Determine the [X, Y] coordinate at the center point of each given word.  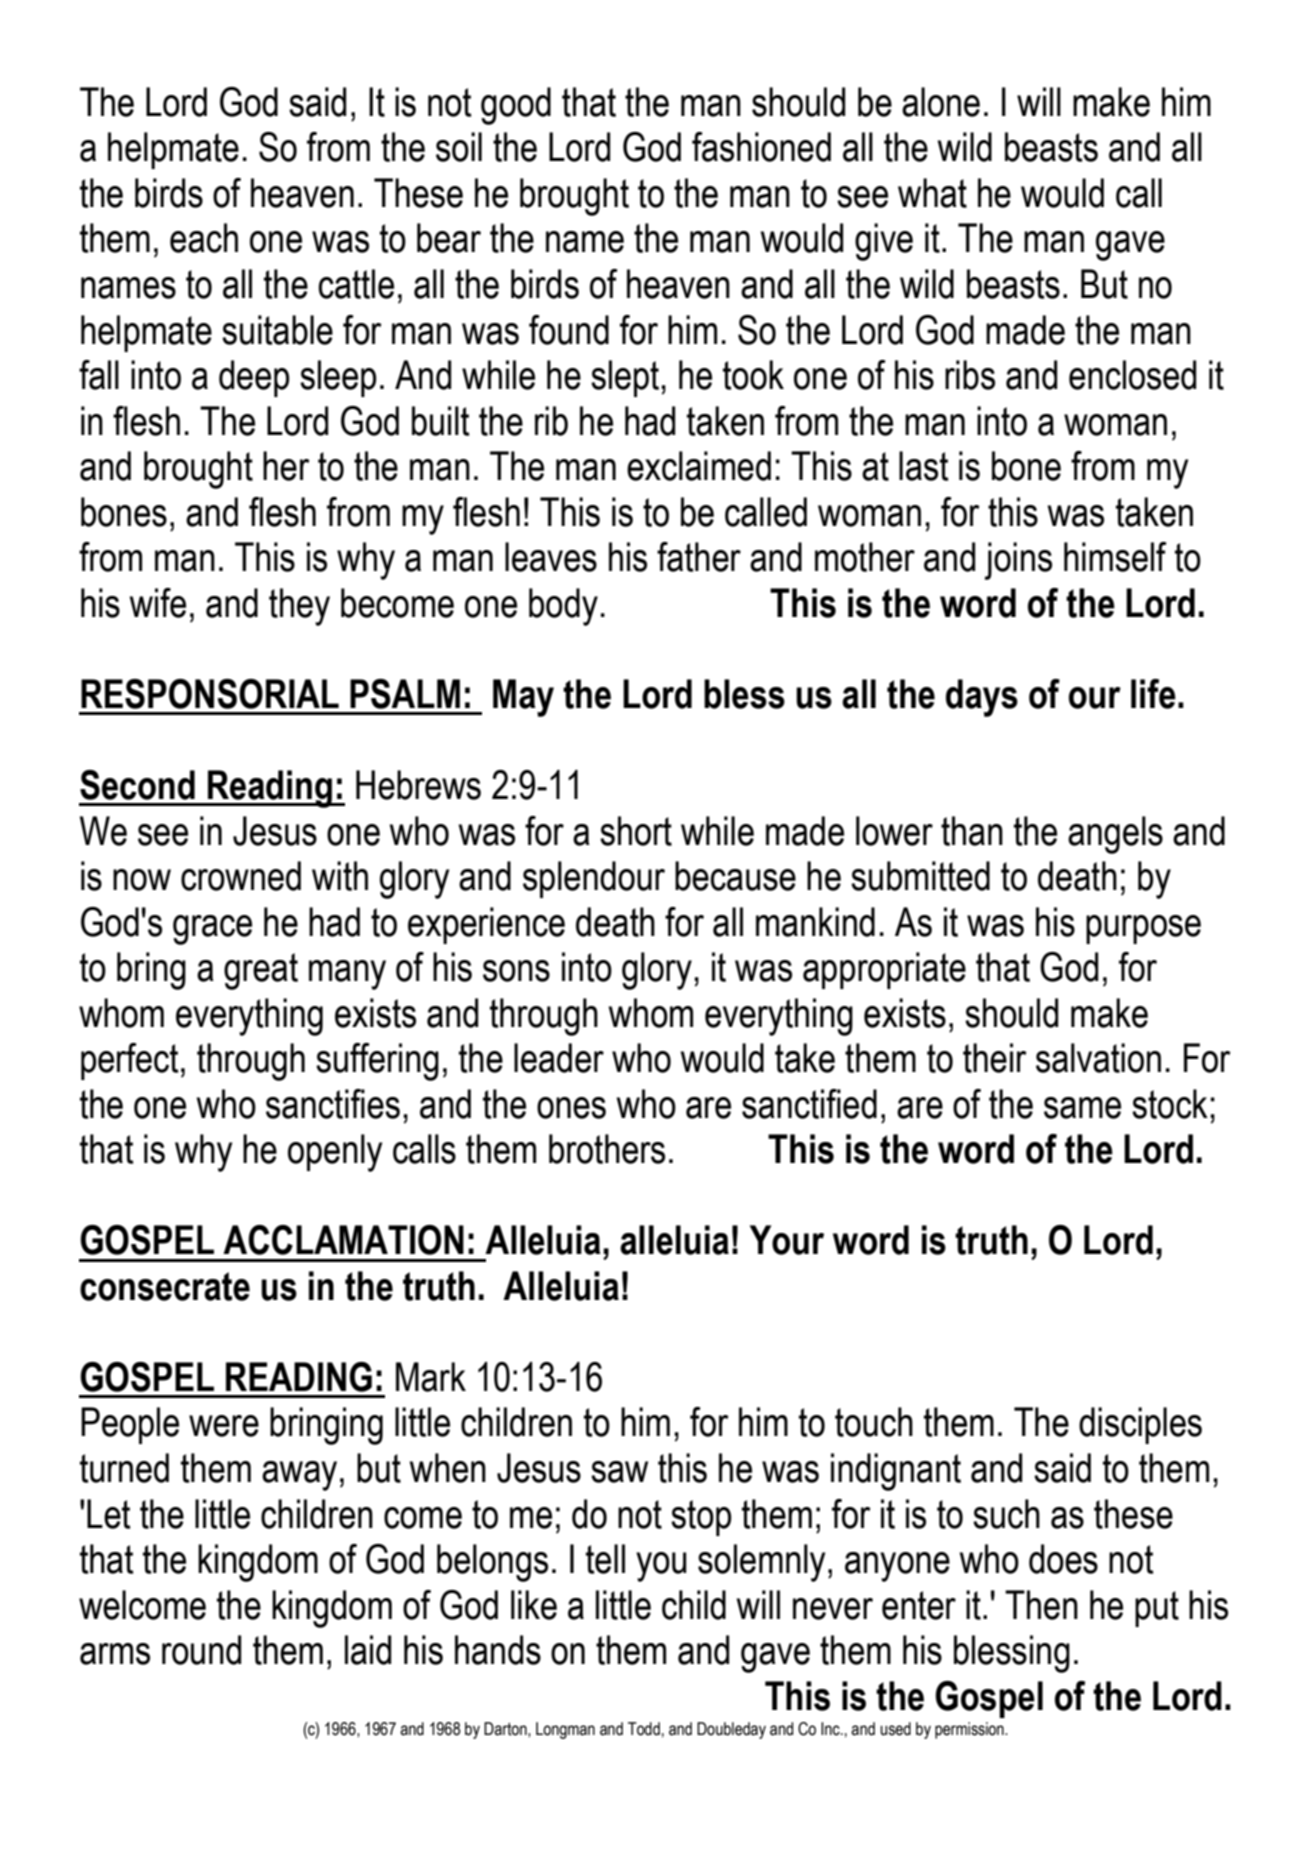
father [699, 557]
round [201, 1650]
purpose [1143, 929]
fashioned [761, 147]
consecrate [165, 1286]
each [204, 238]
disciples [1140, 1425]
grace [212, 930]
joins [1018, 561]
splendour [594, 879]
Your [787, 1240]
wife [157, 603]
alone [941, 102]
